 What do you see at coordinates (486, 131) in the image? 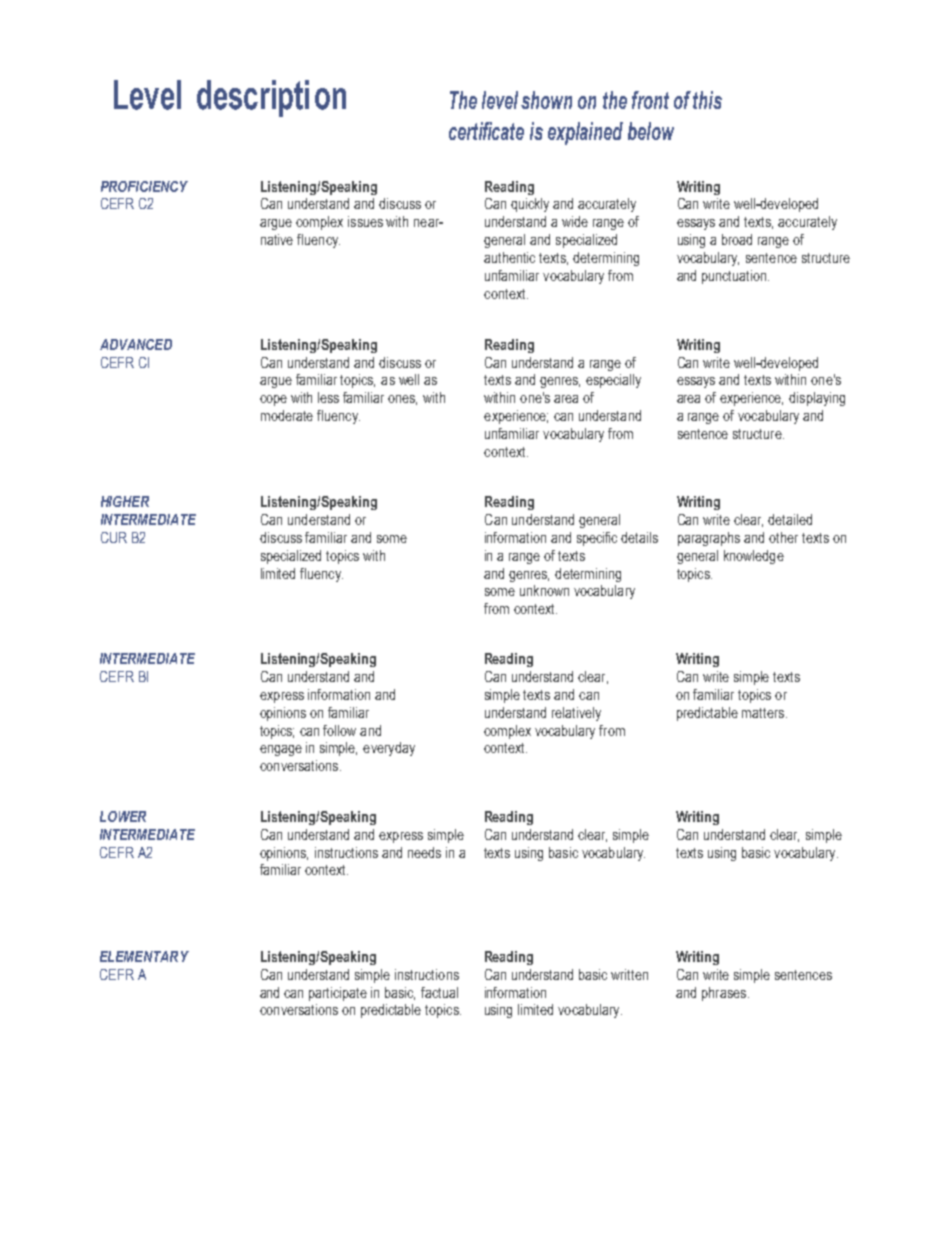
I see `certificate` at bounding box center [486, 131].
